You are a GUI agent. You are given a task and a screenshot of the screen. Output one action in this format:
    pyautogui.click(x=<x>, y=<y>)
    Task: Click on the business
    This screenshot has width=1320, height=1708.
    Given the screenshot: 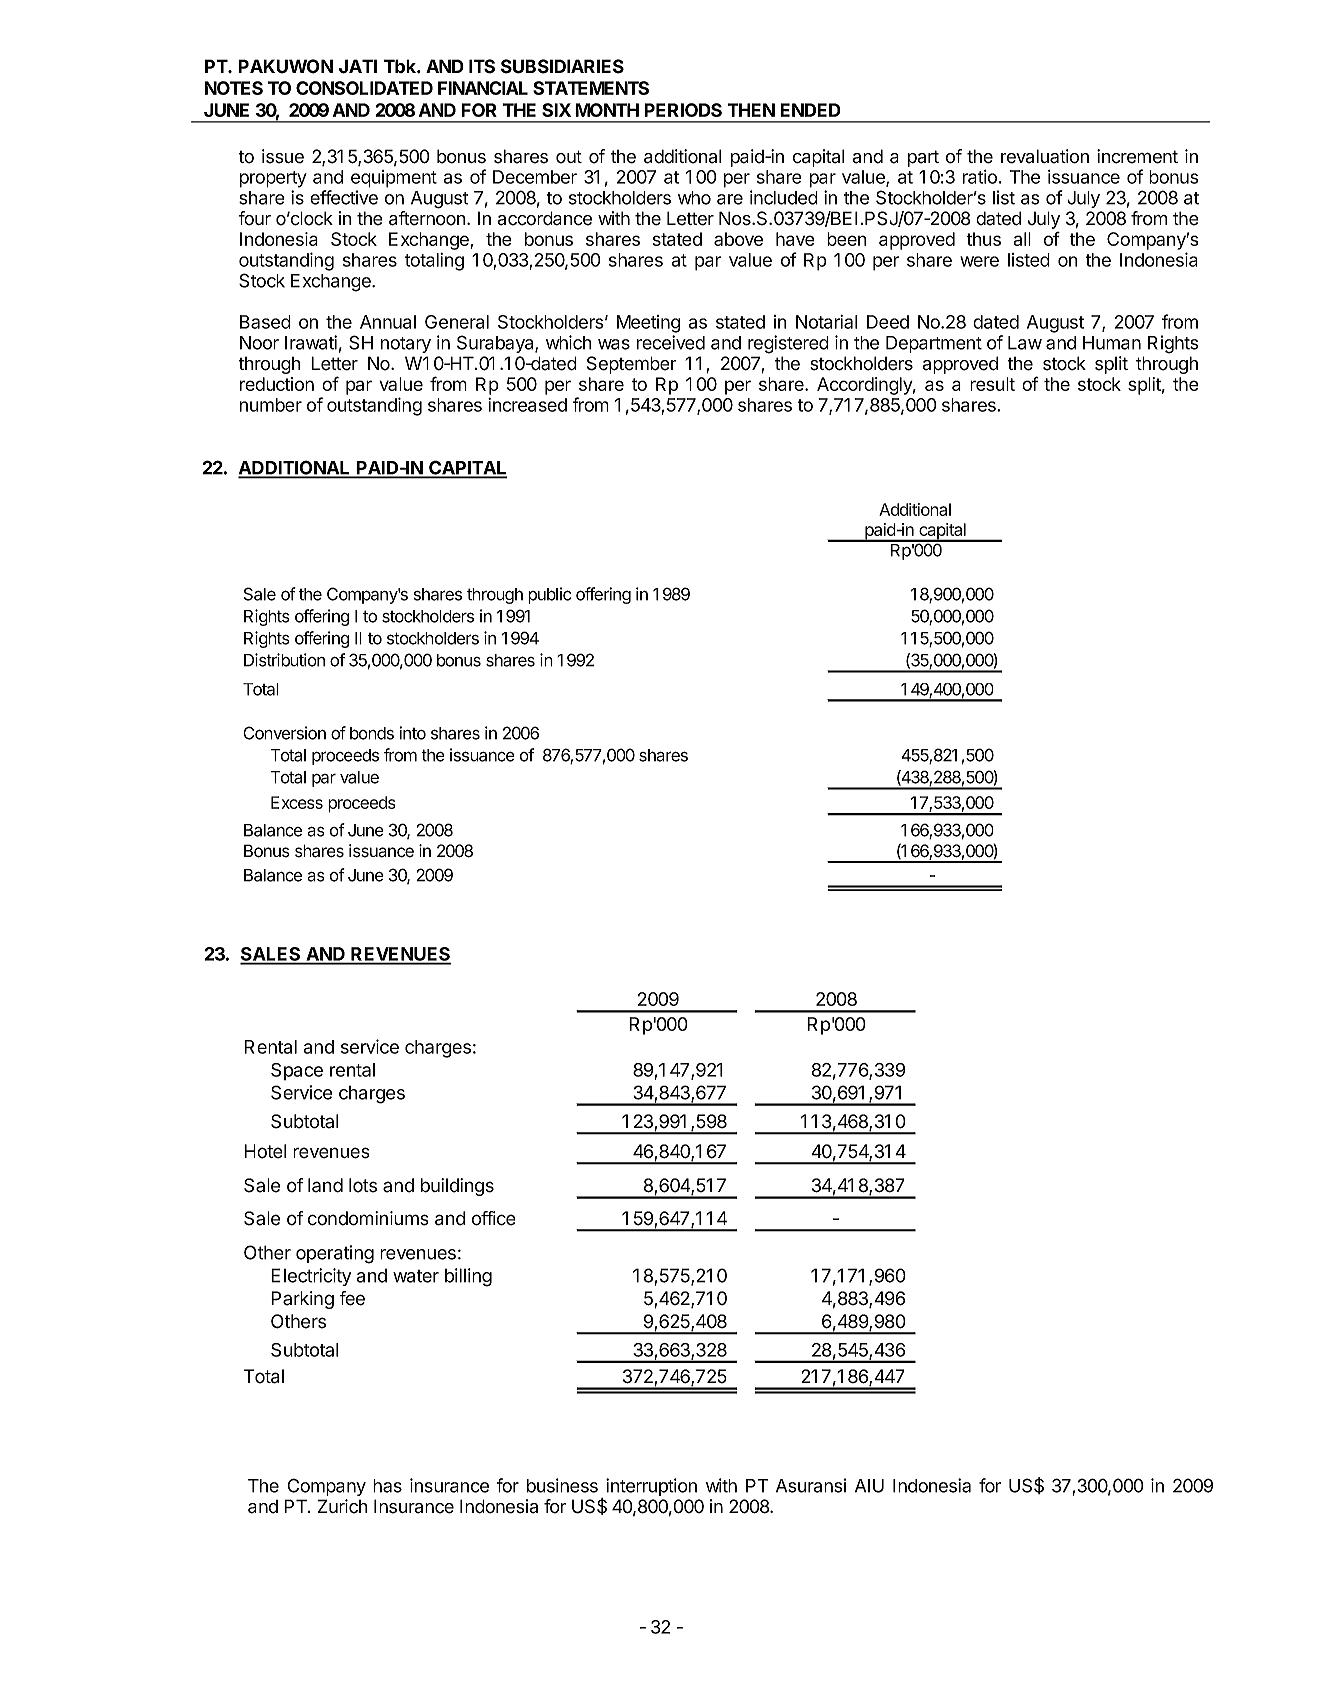 What is the action you would take?
    pyautogui.click(x=562, y=1485)
